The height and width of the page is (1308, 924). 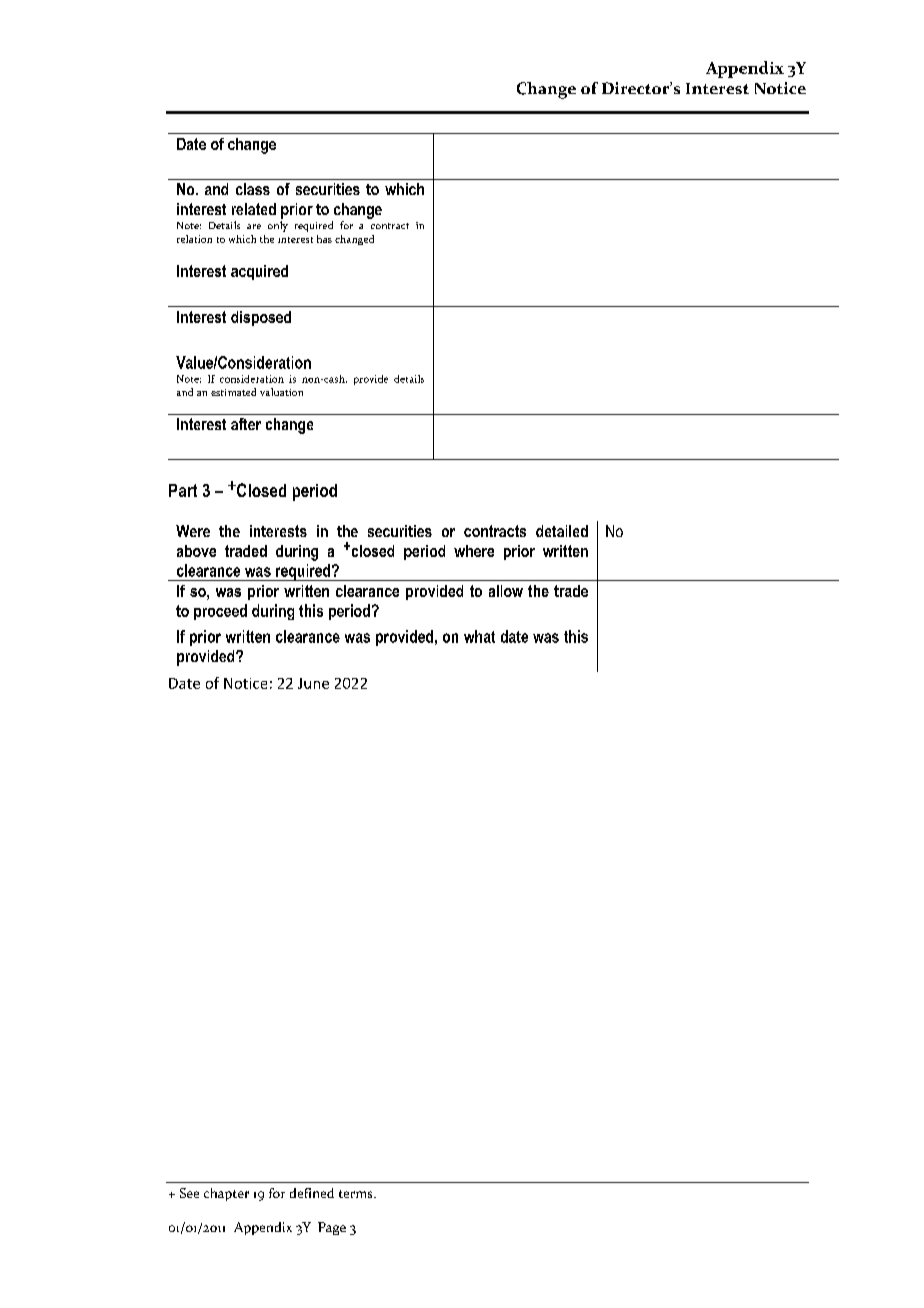 What do you see at coordinates (226, 1194) in the page?
I see `chapter` at bounding box center [226, 1194].
